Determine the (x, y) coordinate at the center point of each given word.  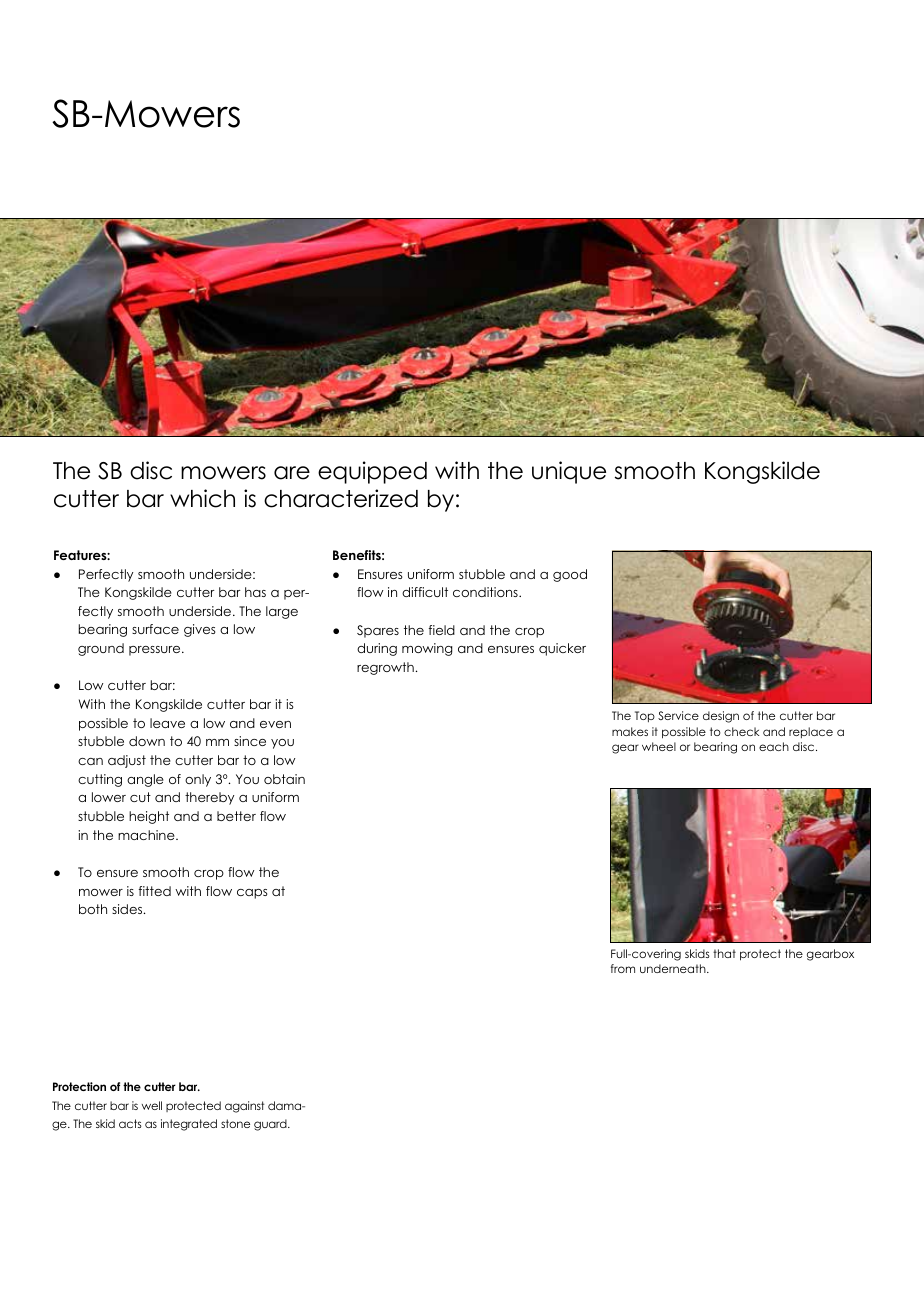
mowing (427, 649)
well (152, 1105)
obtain (284, 779)
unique (569, 472)
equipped (372, 472)
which (202, 498)
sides (128, 909)
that (724, 953)
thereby (209, 798)
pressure (156, 651)
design (721, 717)
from (623, 968)
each (774, 746)
